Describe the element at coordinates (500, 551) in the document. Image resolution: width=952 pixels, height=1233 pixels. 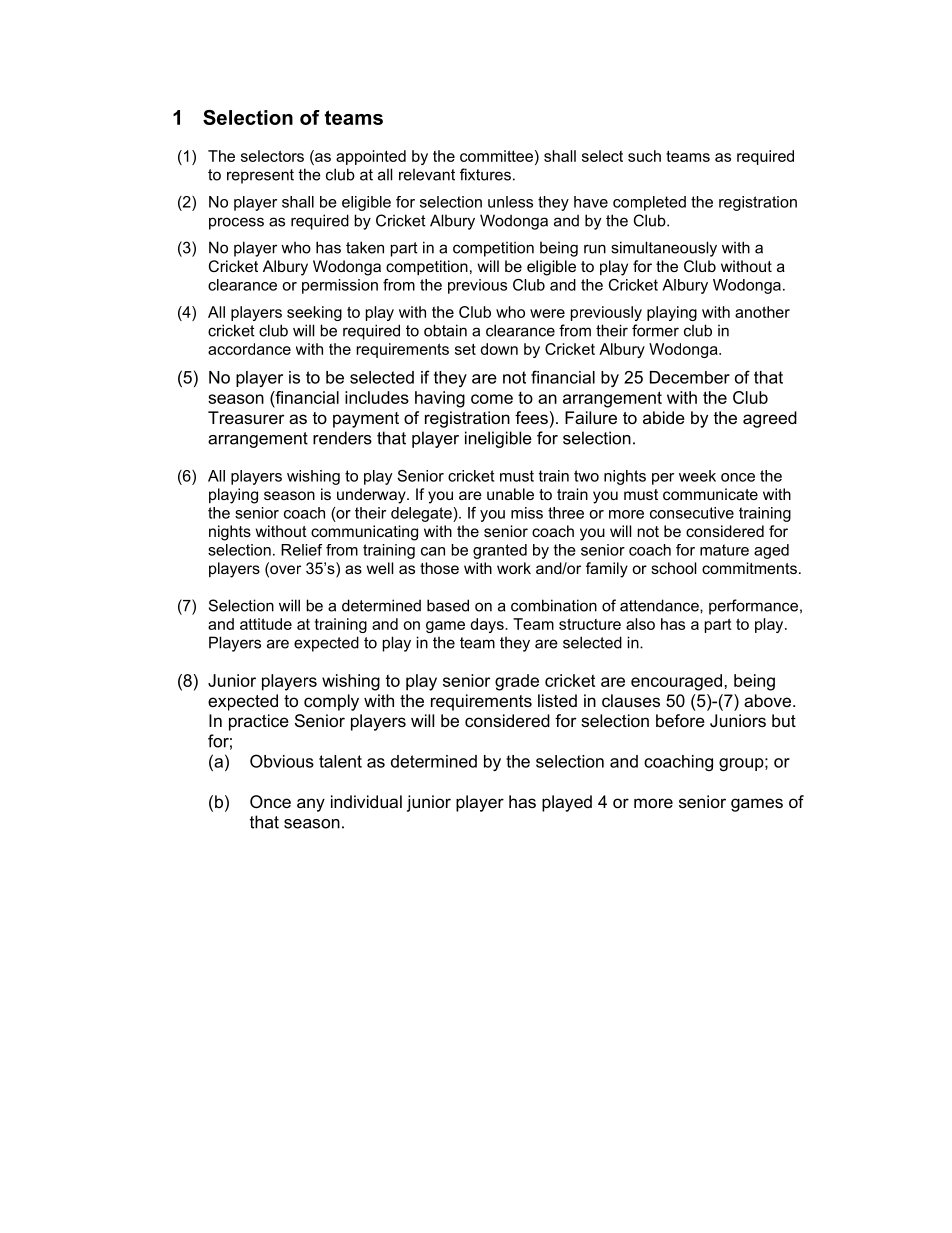
I see `granted` at that location.
